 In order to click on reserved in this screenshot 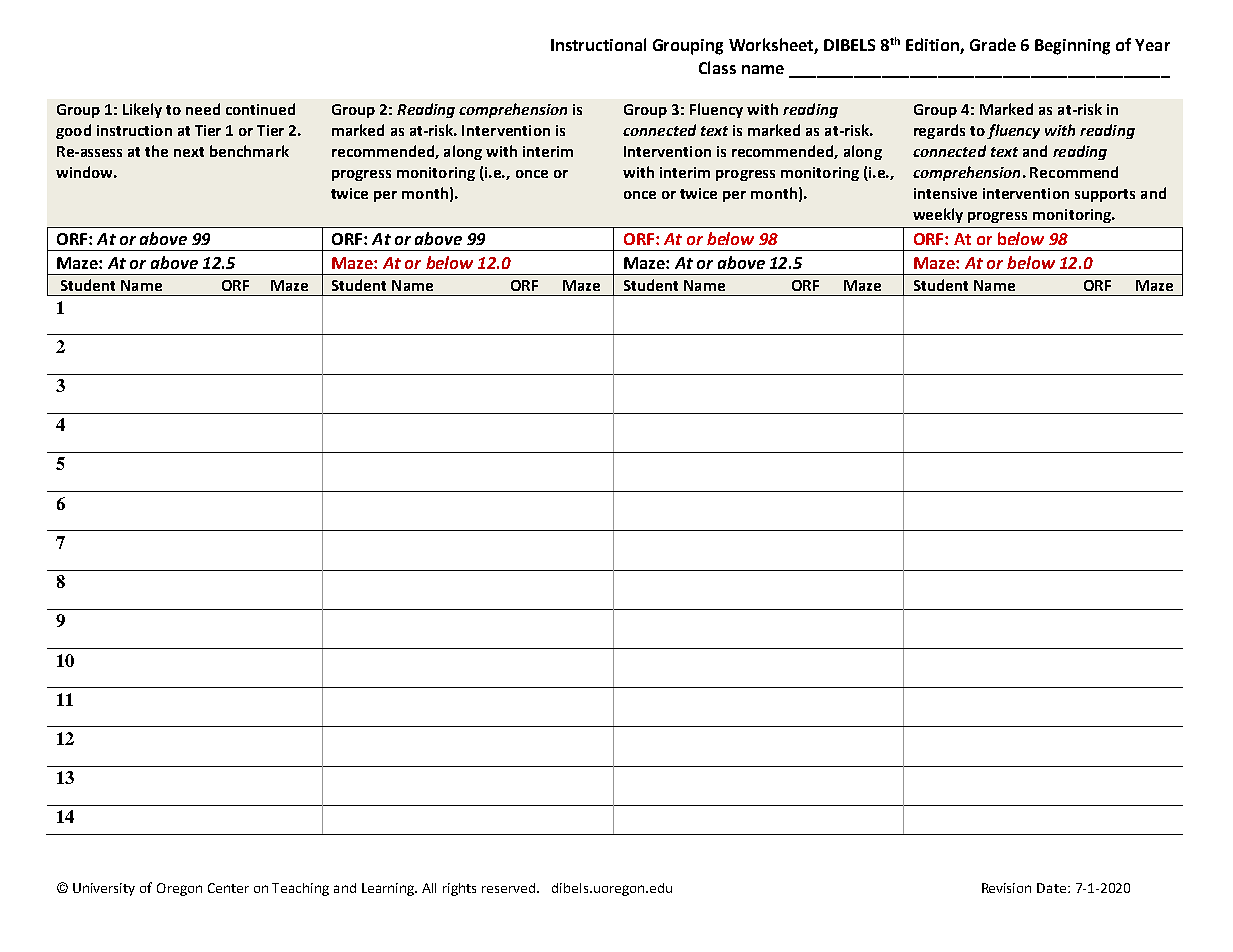, I will do `click(510, 888)`.
